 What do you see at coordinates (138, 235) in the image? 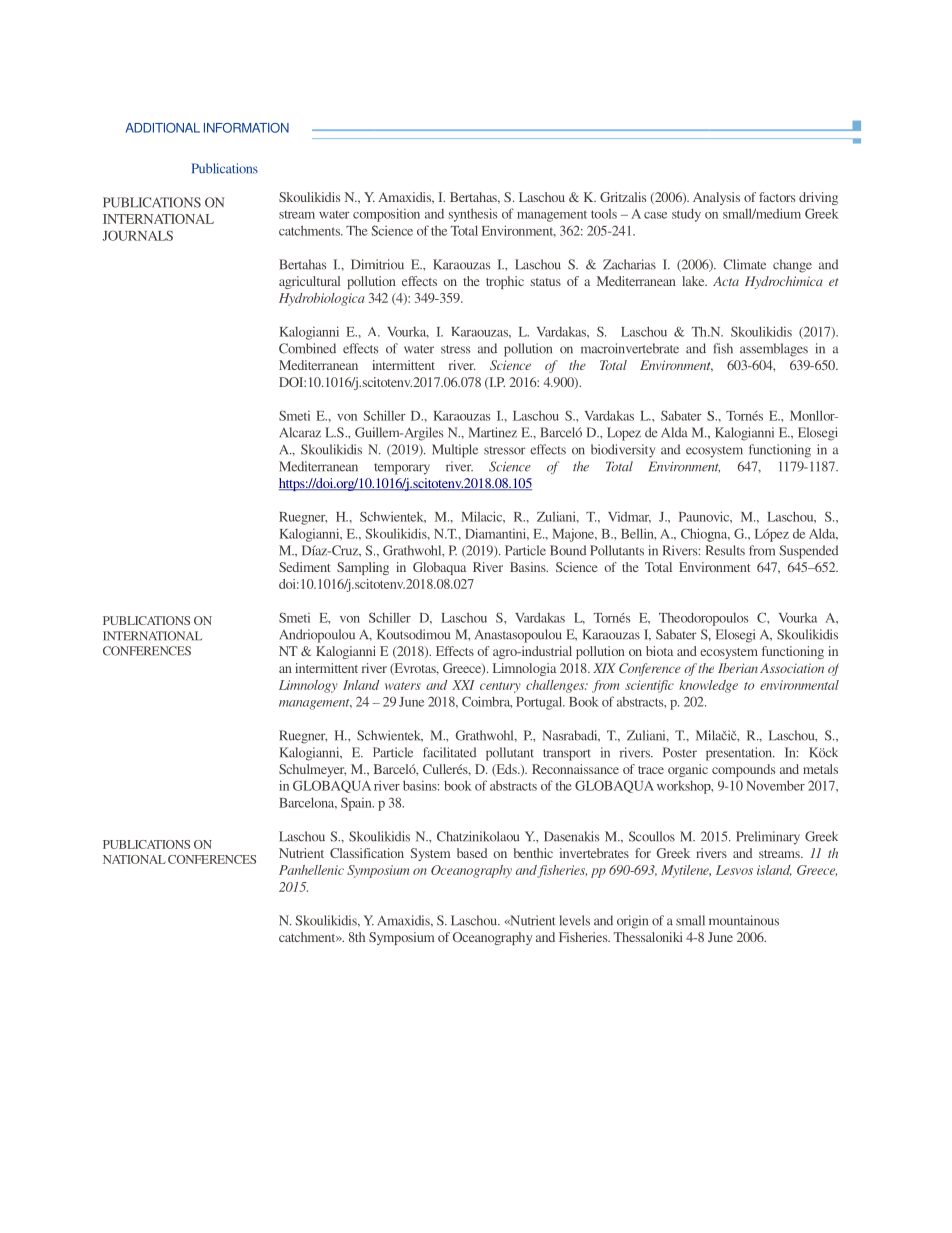
I see `JOURNALS` at bounding box center [138, 235].
